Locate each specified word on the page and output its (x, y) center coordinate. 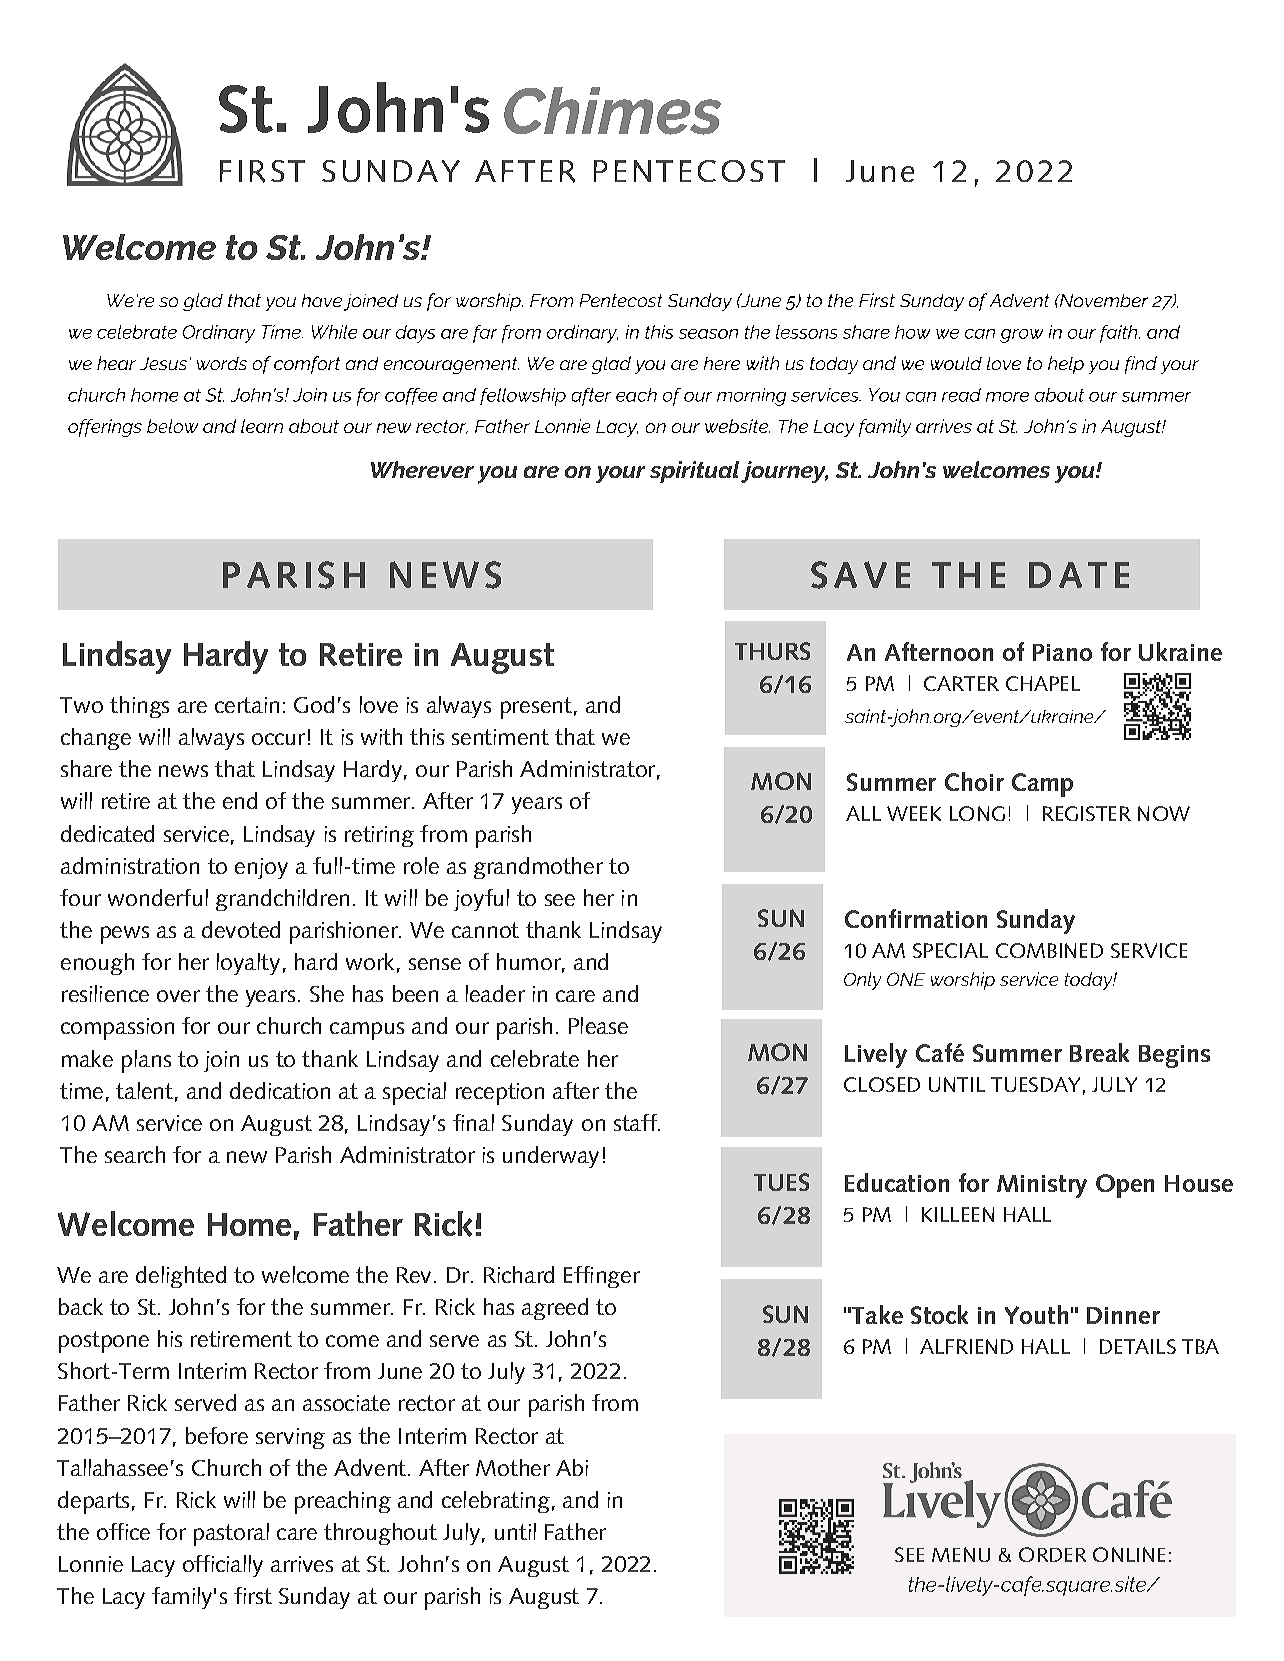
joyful (481, 900)
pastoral (231, 1534)
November (1102, 300)
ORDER (1052, 1554)
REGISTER (1087, 813)
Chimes (612, 111)
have (322, 300)
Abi (572, 1467)
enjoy (261, 868)
